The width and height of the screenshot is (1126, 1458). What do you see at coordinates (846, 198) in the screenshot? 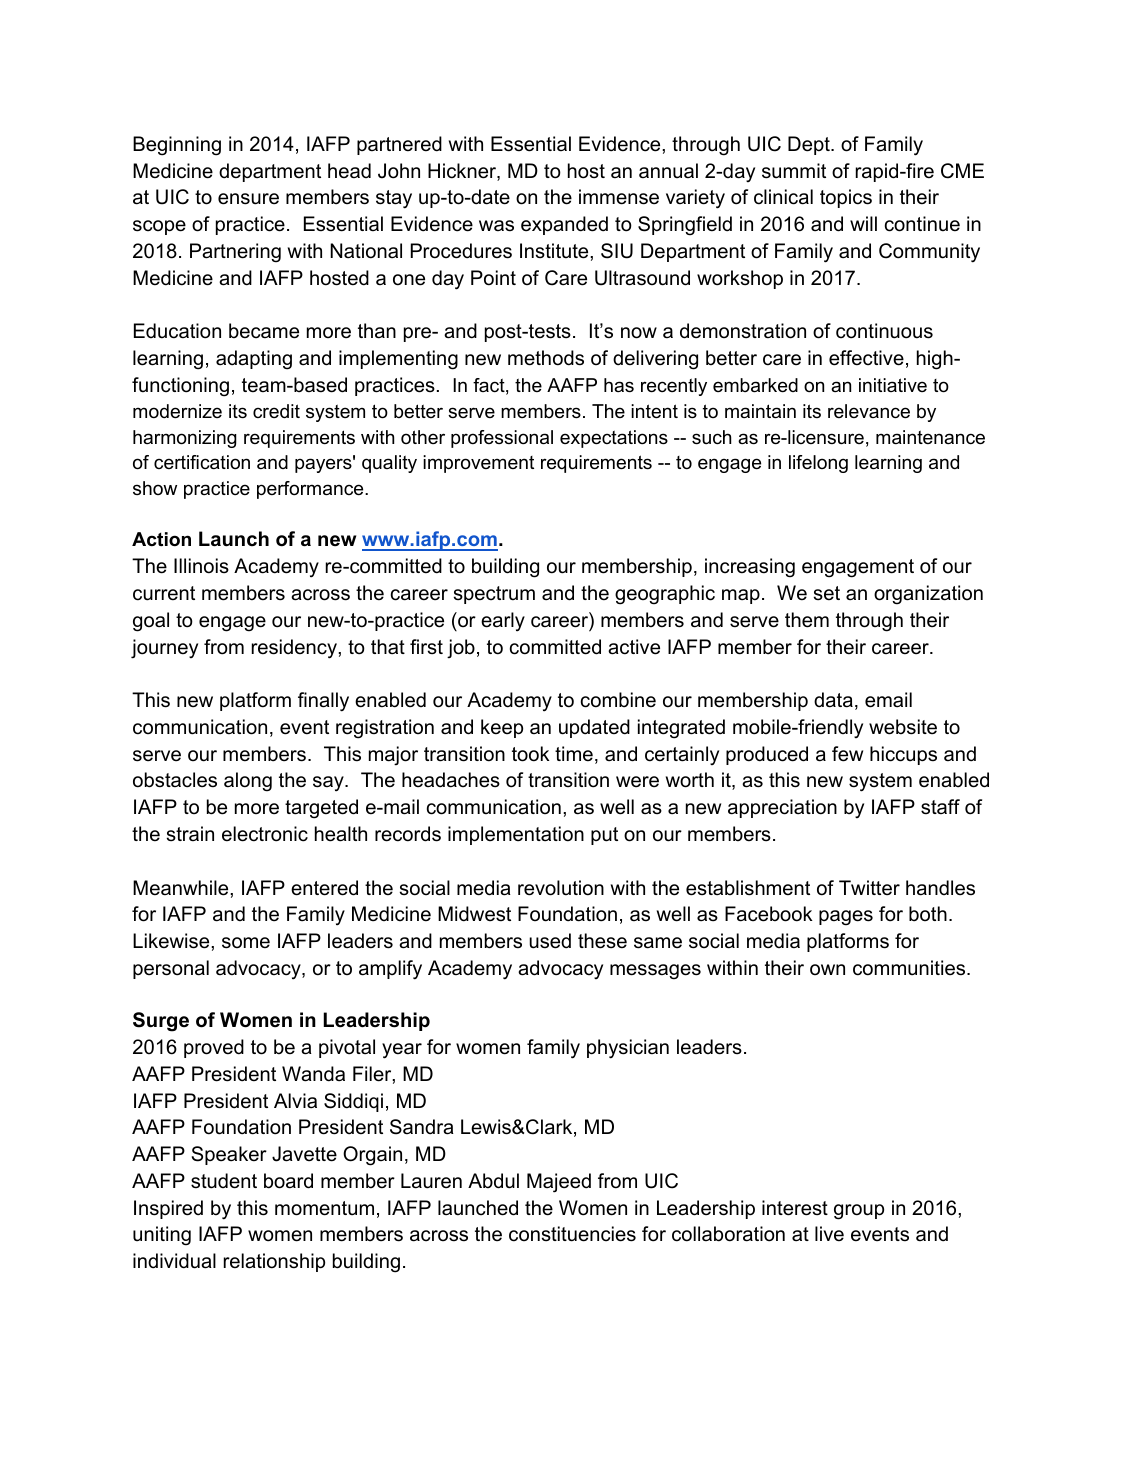
I see `topics` at bounding box center [846, 198].
